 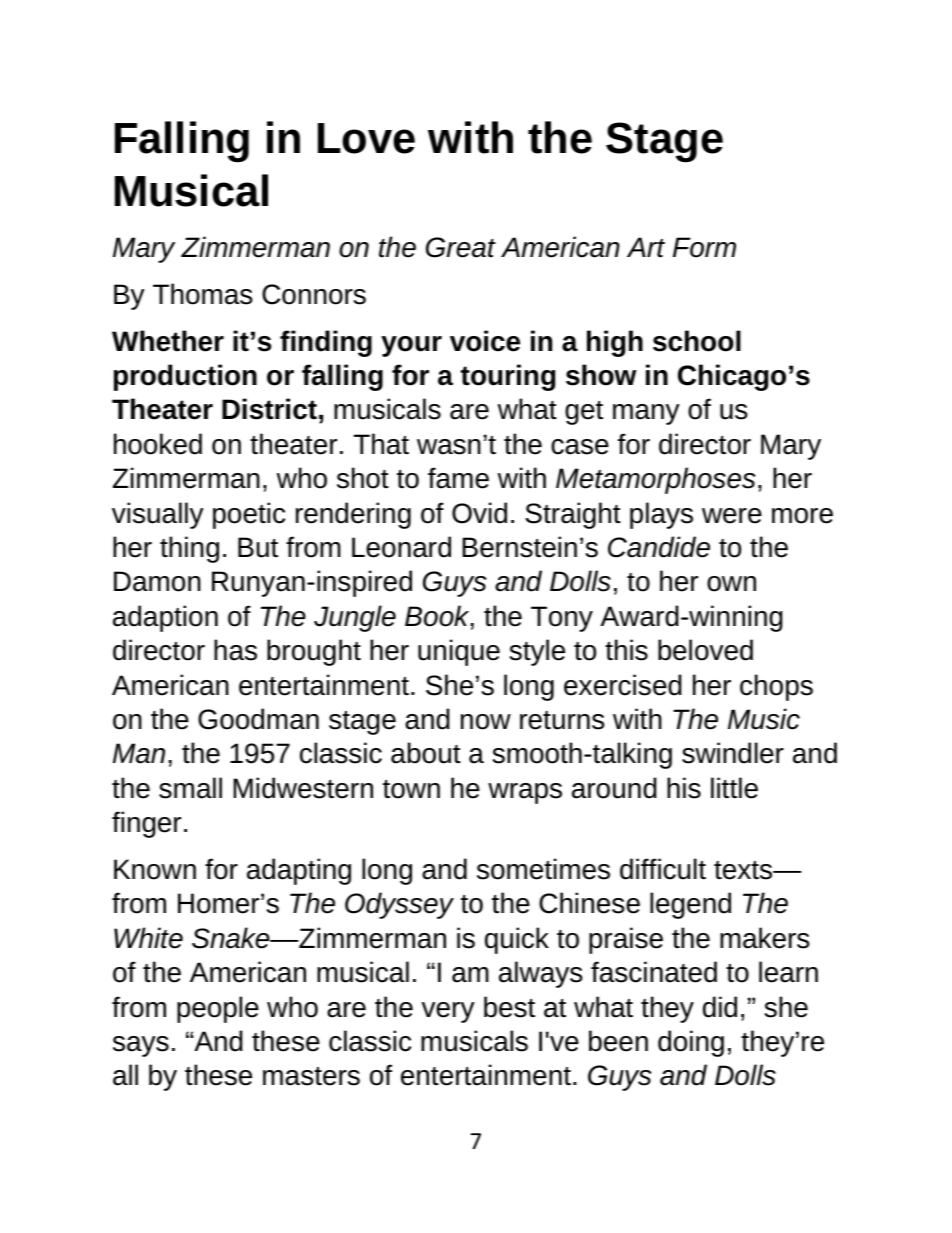 What do you see at coordinates (646, 414) in the screenshot?
I see `many` at bounding box center [646, 414].
